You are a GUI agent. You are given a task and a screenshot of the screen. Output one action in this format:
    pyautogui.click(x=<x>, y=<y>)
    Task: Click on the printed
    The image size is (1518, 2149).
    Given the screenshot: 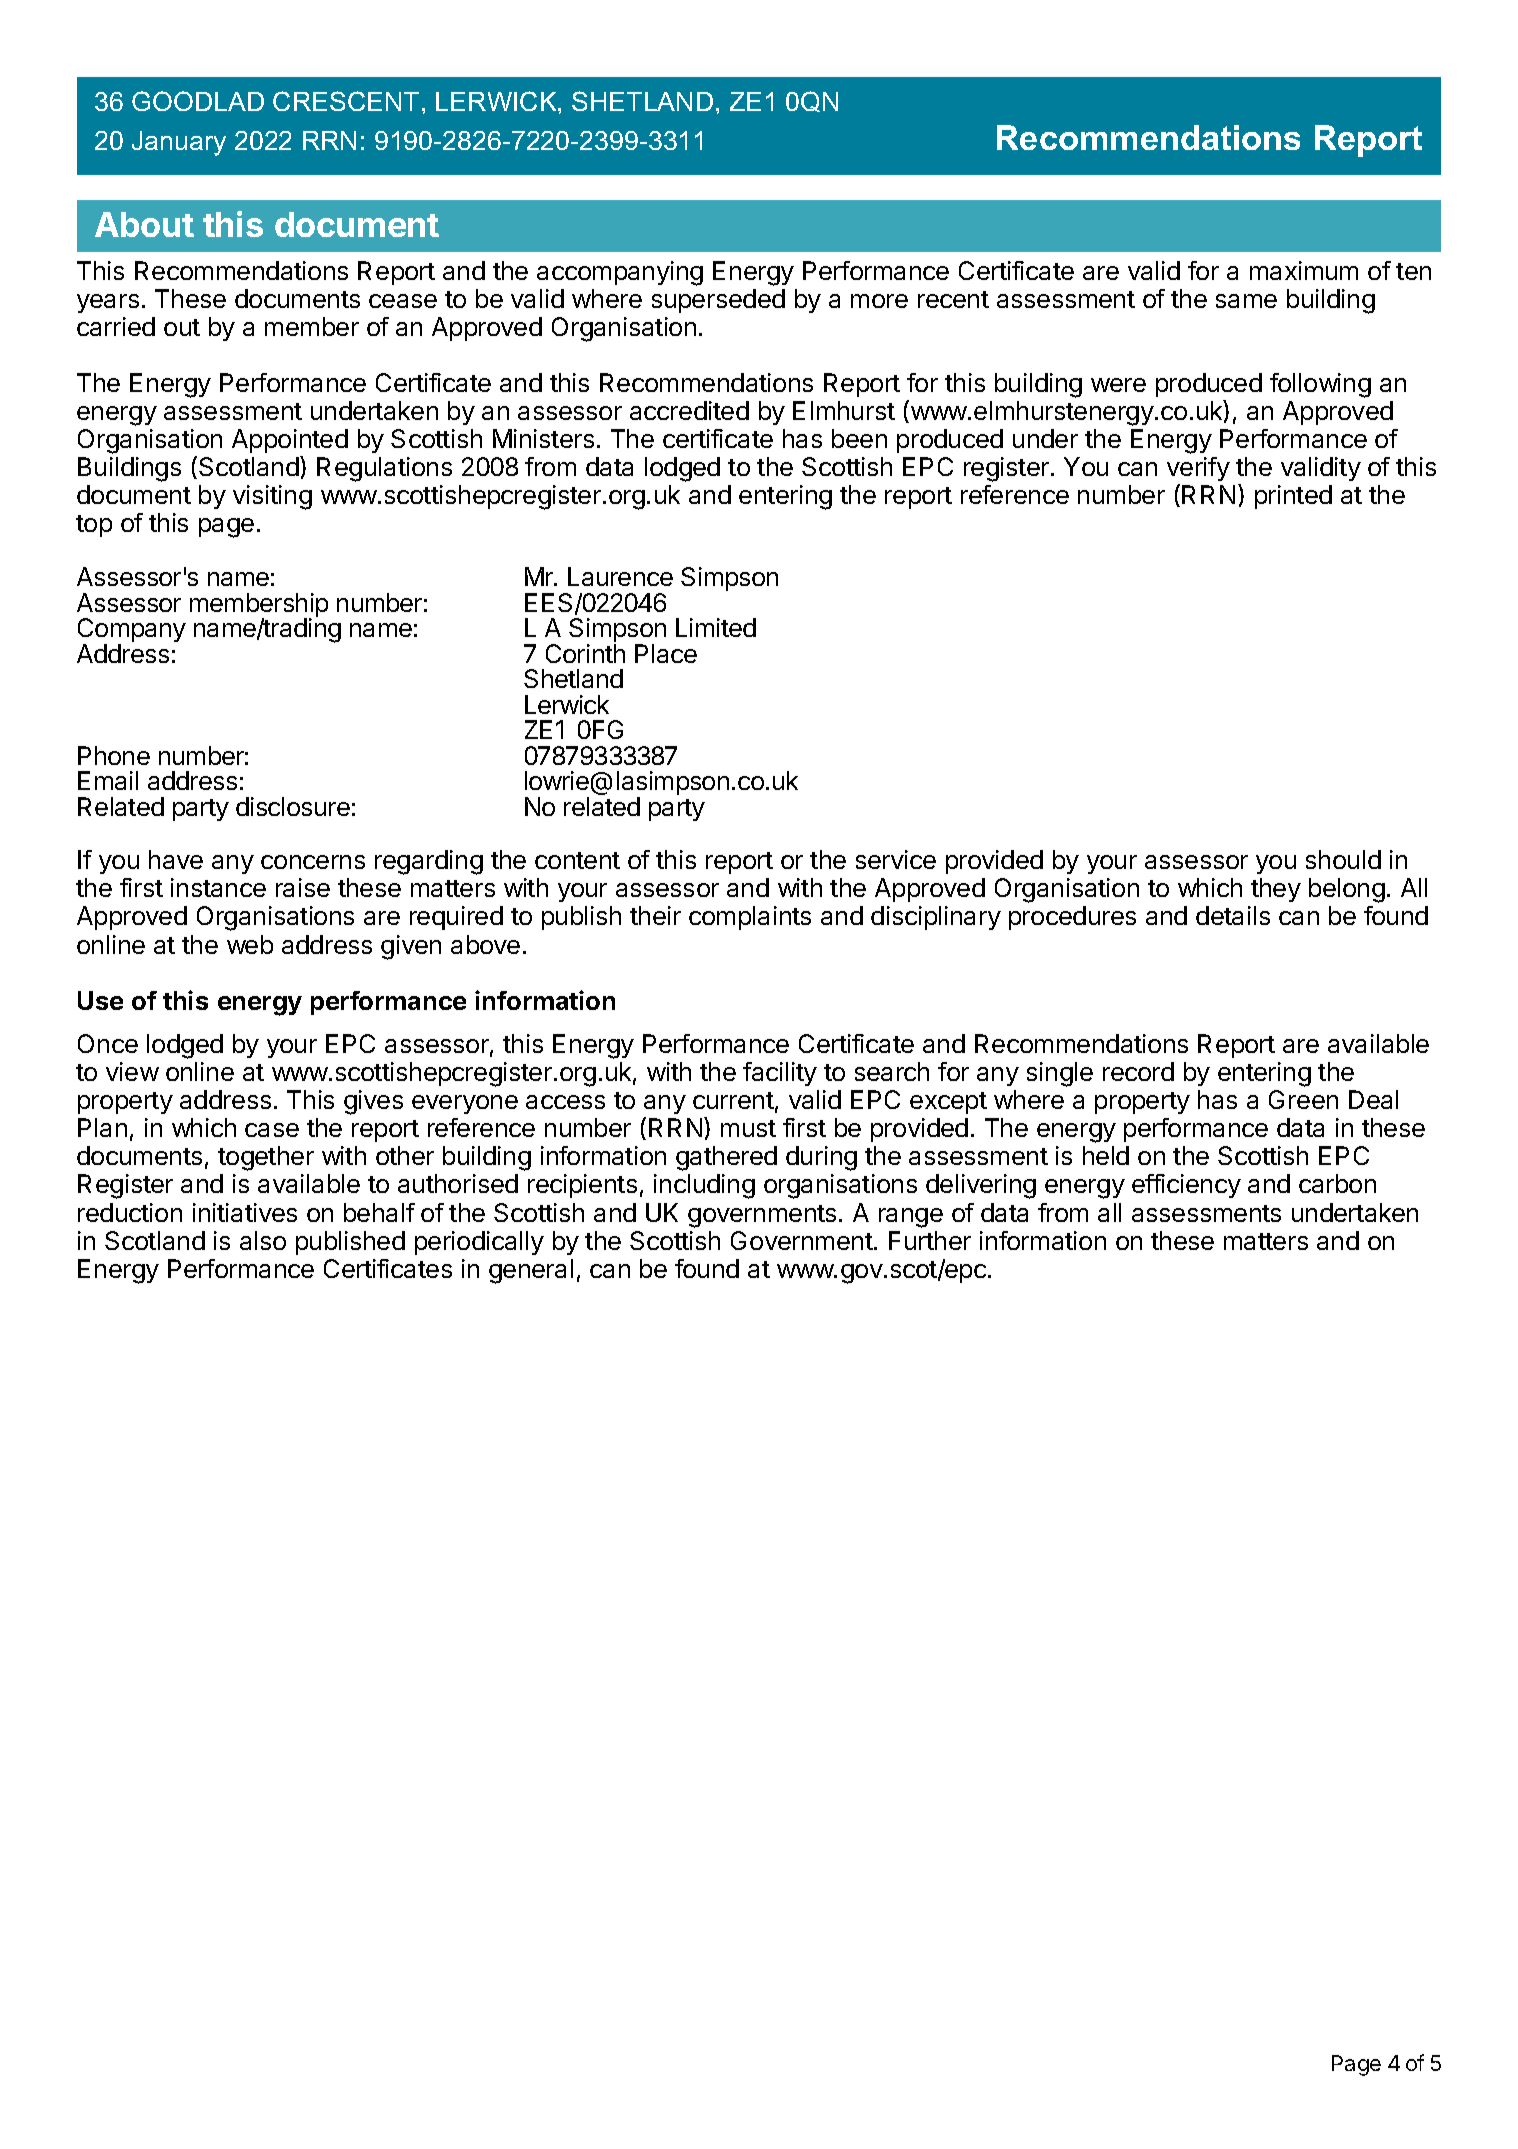 What is the action you would take?
    pyautogui.click(x=1293, y=497)
